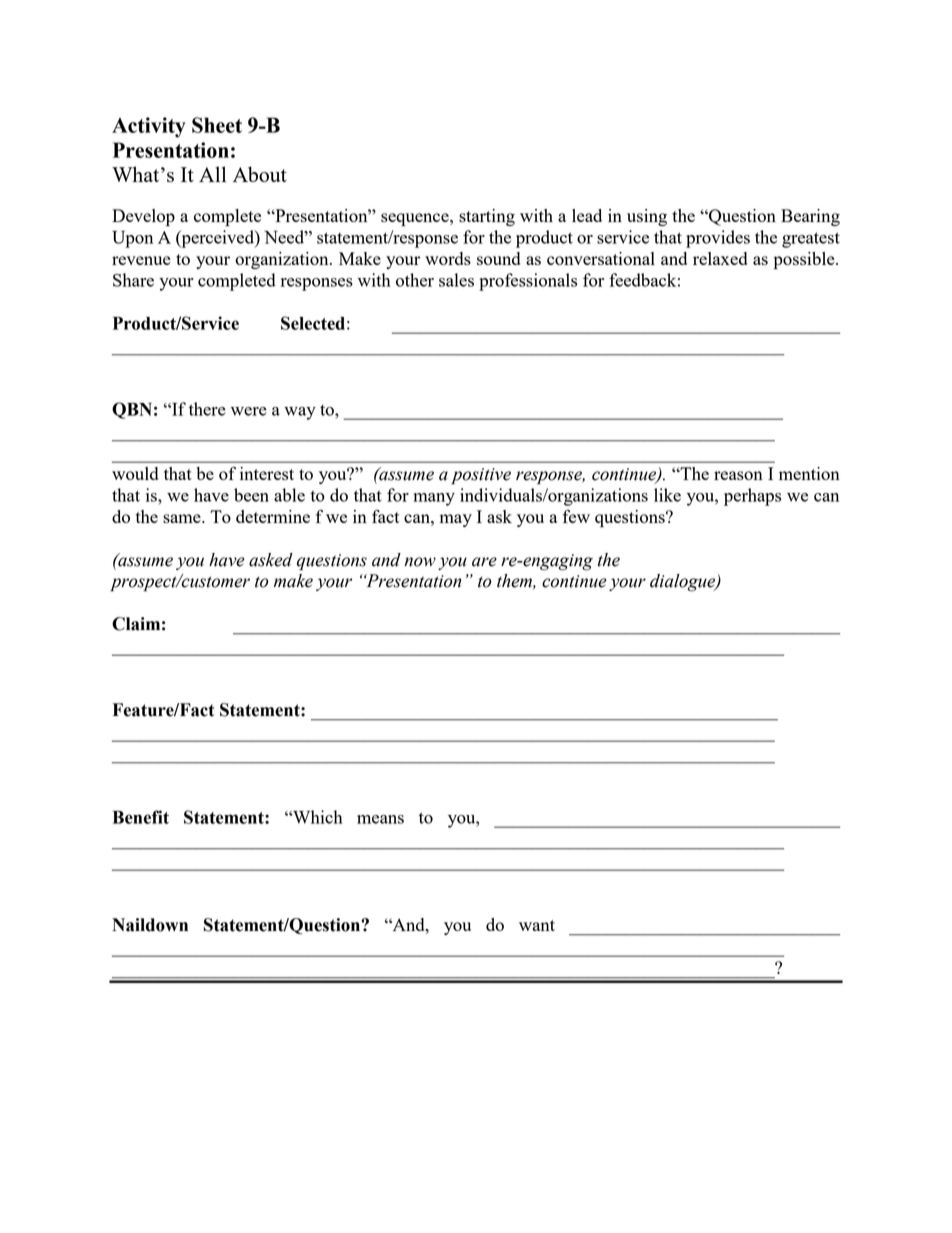  What do you see at coordinates (141, 817) in the page?
I see `Benefit` at bounding box center [141, 817].
